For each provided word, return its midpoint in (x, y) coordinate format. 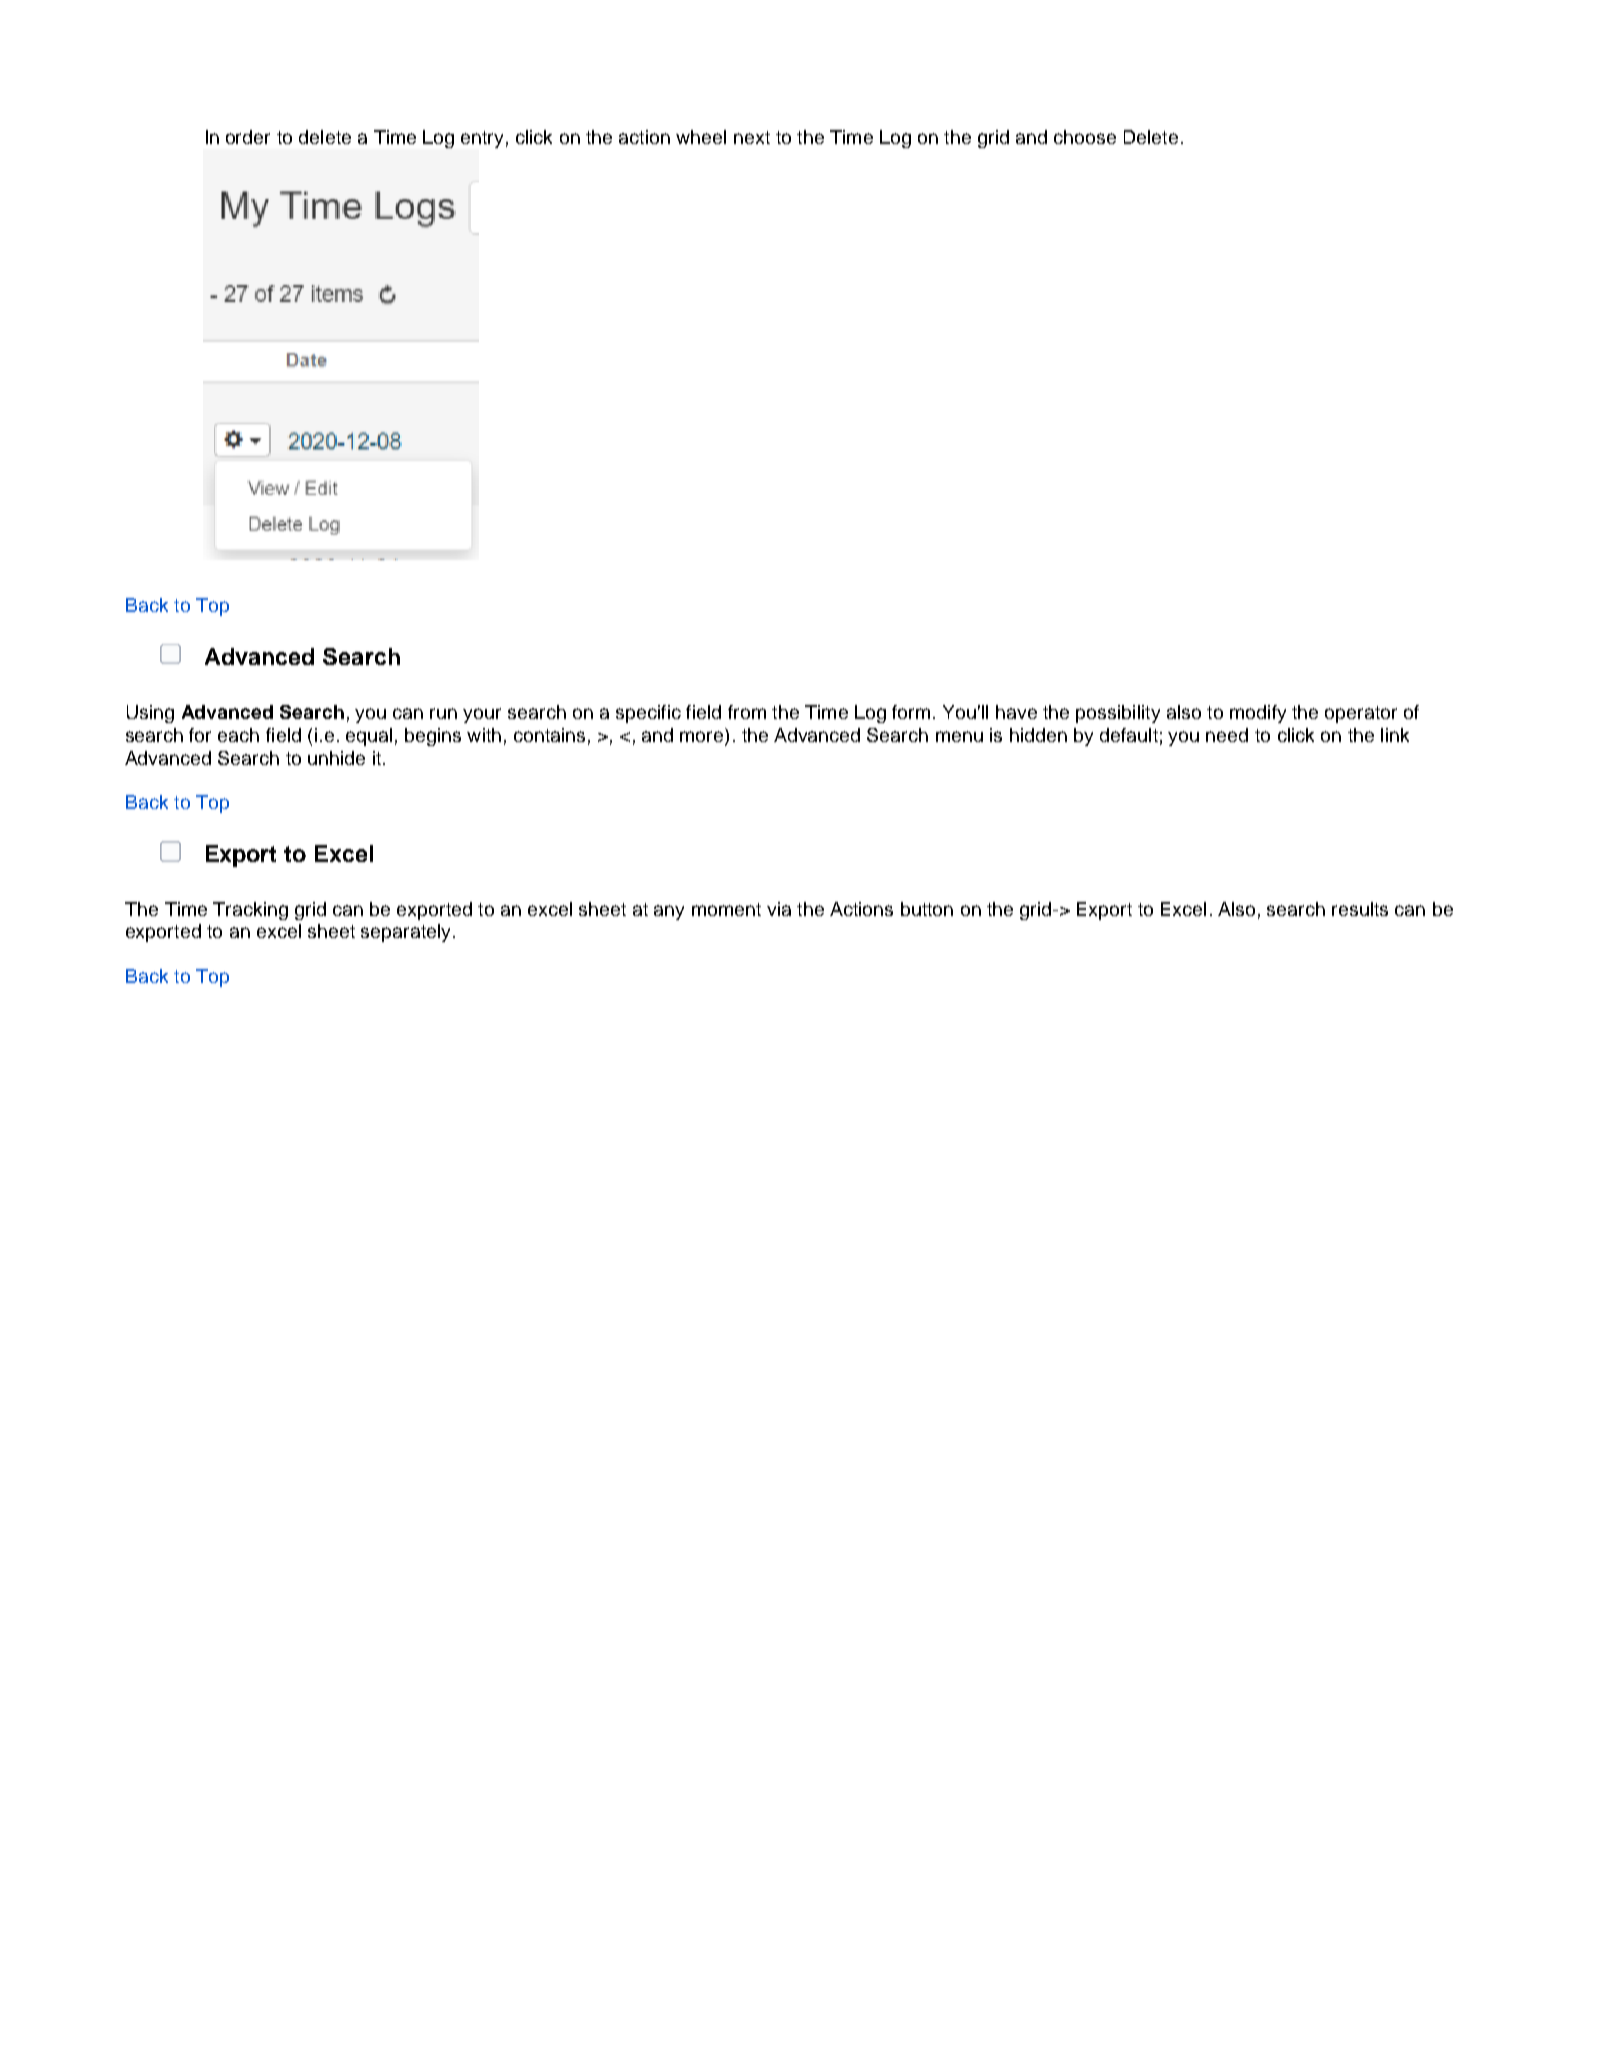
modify (1258, 714)
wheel (701, 137)
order (248, 137)
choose (1085, 137)
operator (1361, 714)
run (443, 713)
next (752, 137)
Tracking (250, 911)
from (747, 712)
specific (648, 714)
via (779, 909)
